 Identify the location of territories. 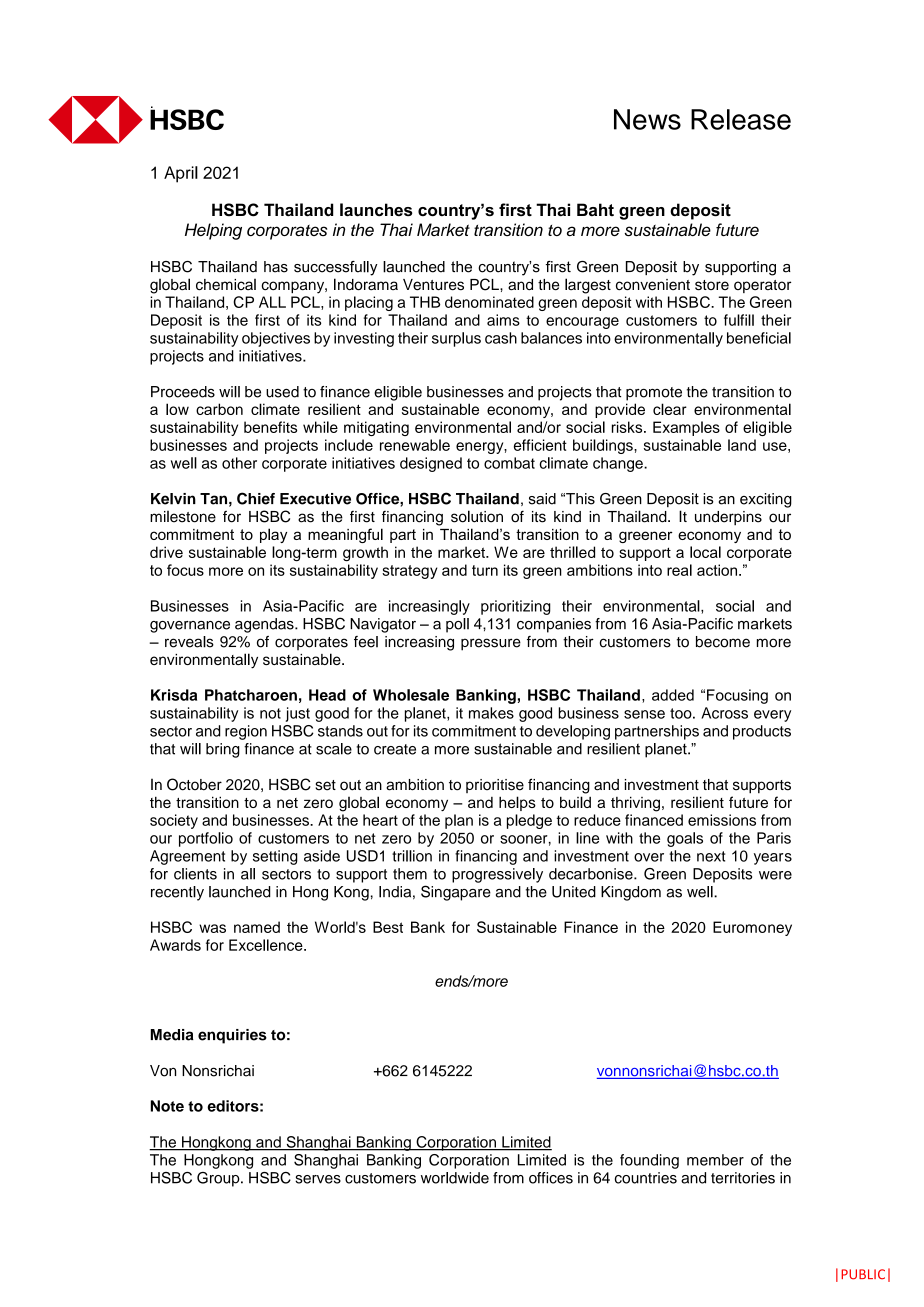
(743, 1178).
